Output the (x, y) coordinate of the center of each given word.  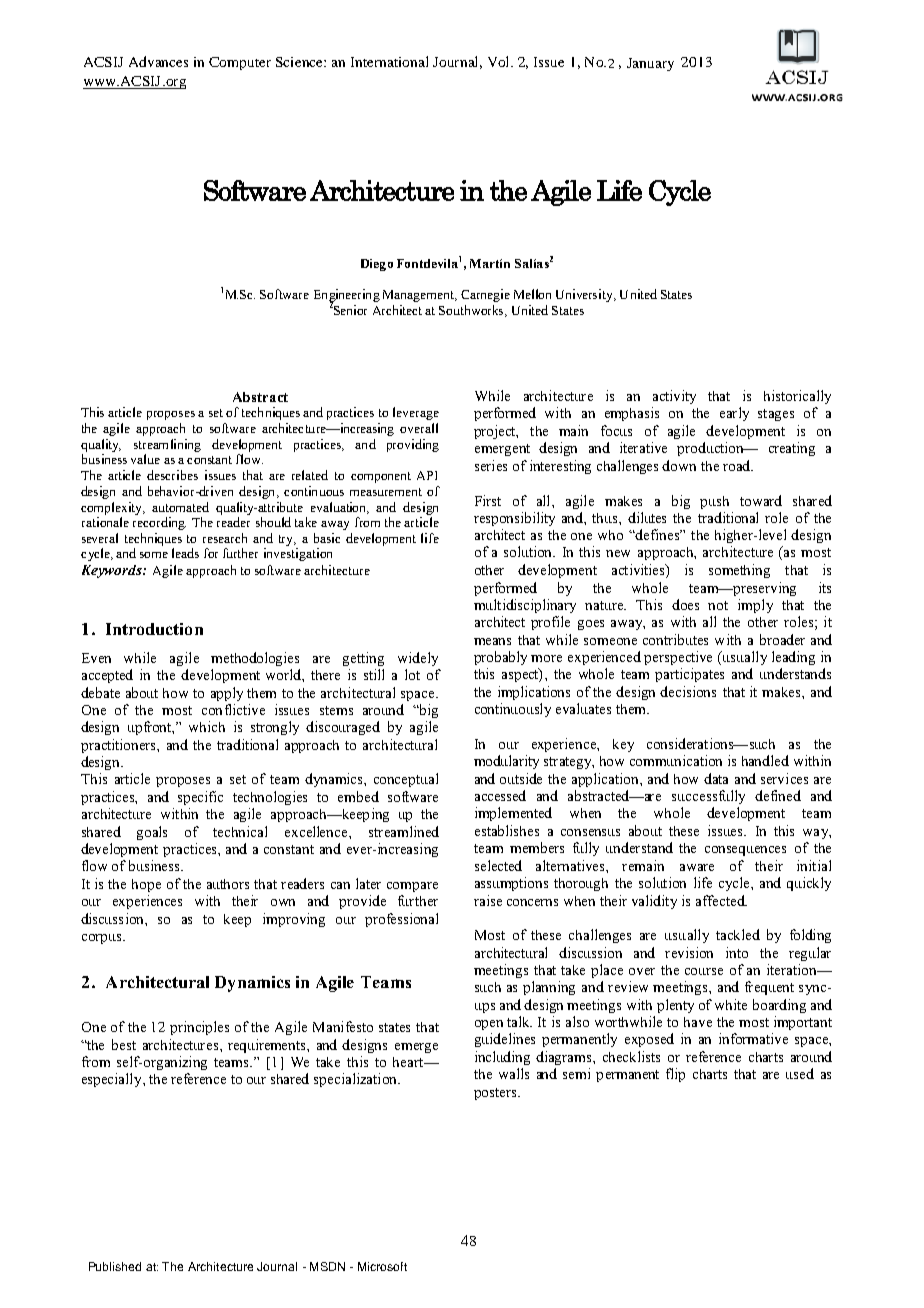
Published (115, 1266)
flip (675, 1075)
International (389, 61)
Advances (158, 61)
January (650, 64)
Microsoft (382, 1266)
